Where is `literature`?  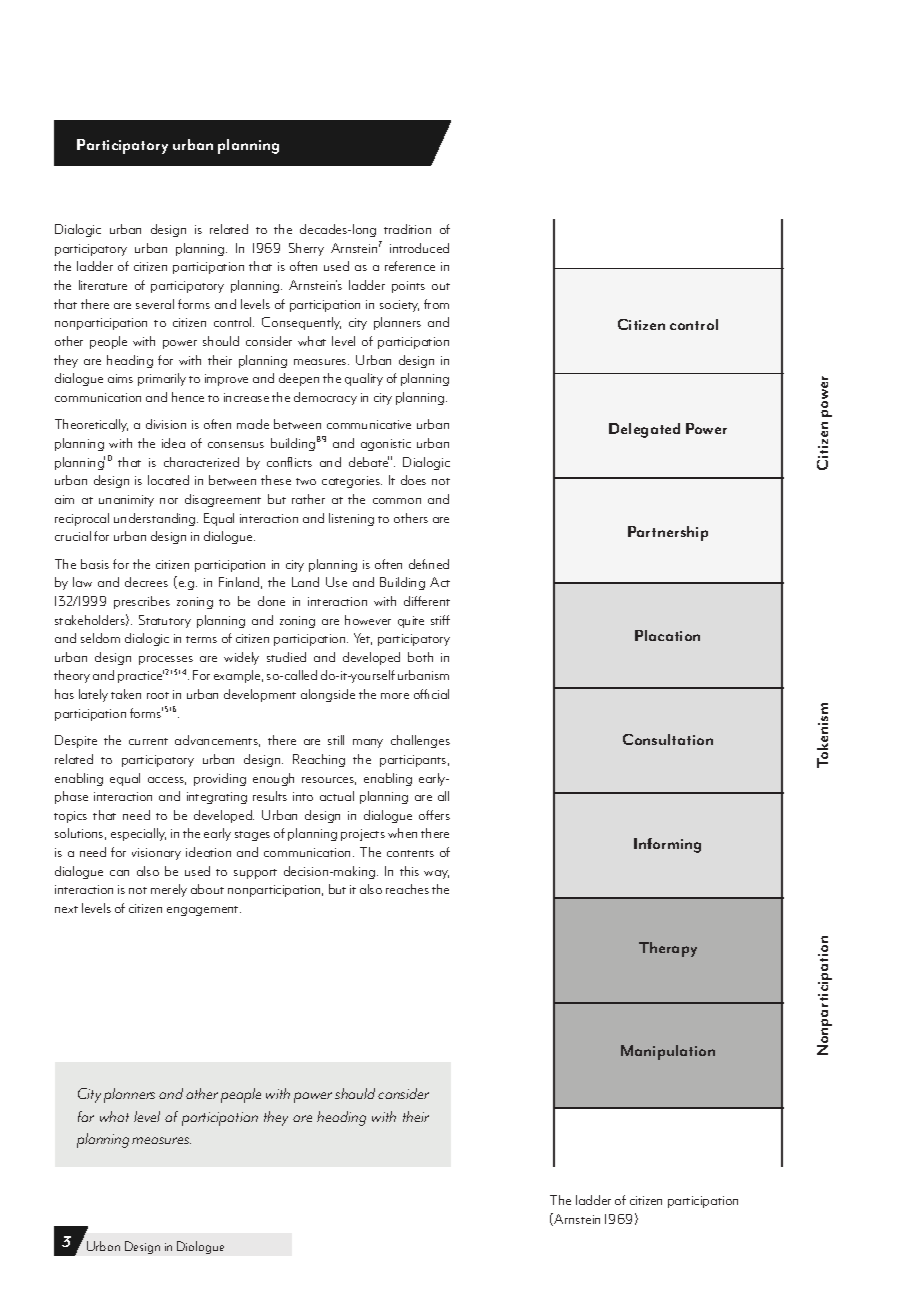 literature is located at coordinates (103, 285).
